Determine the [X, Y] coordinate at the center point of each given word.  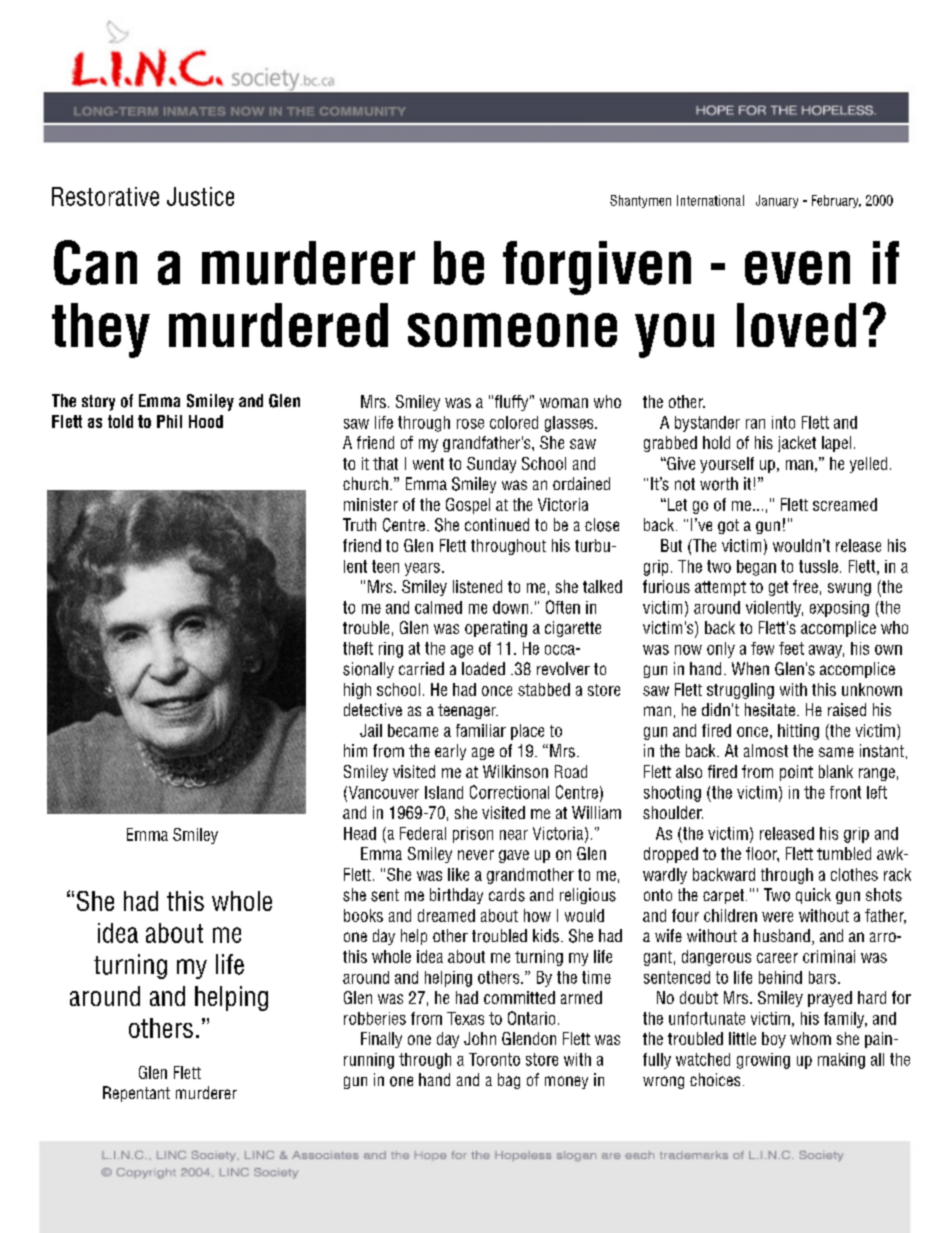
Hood [206, 421]
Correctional [509, 792]
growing [763, 1061]
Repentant [136, 1094]
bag [509, 1081]
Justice [200, 196]
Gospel [468, 506]
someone [512, 330]
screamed [845, 504]
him [355, 750]
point [796, 773]
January [777, 201]
